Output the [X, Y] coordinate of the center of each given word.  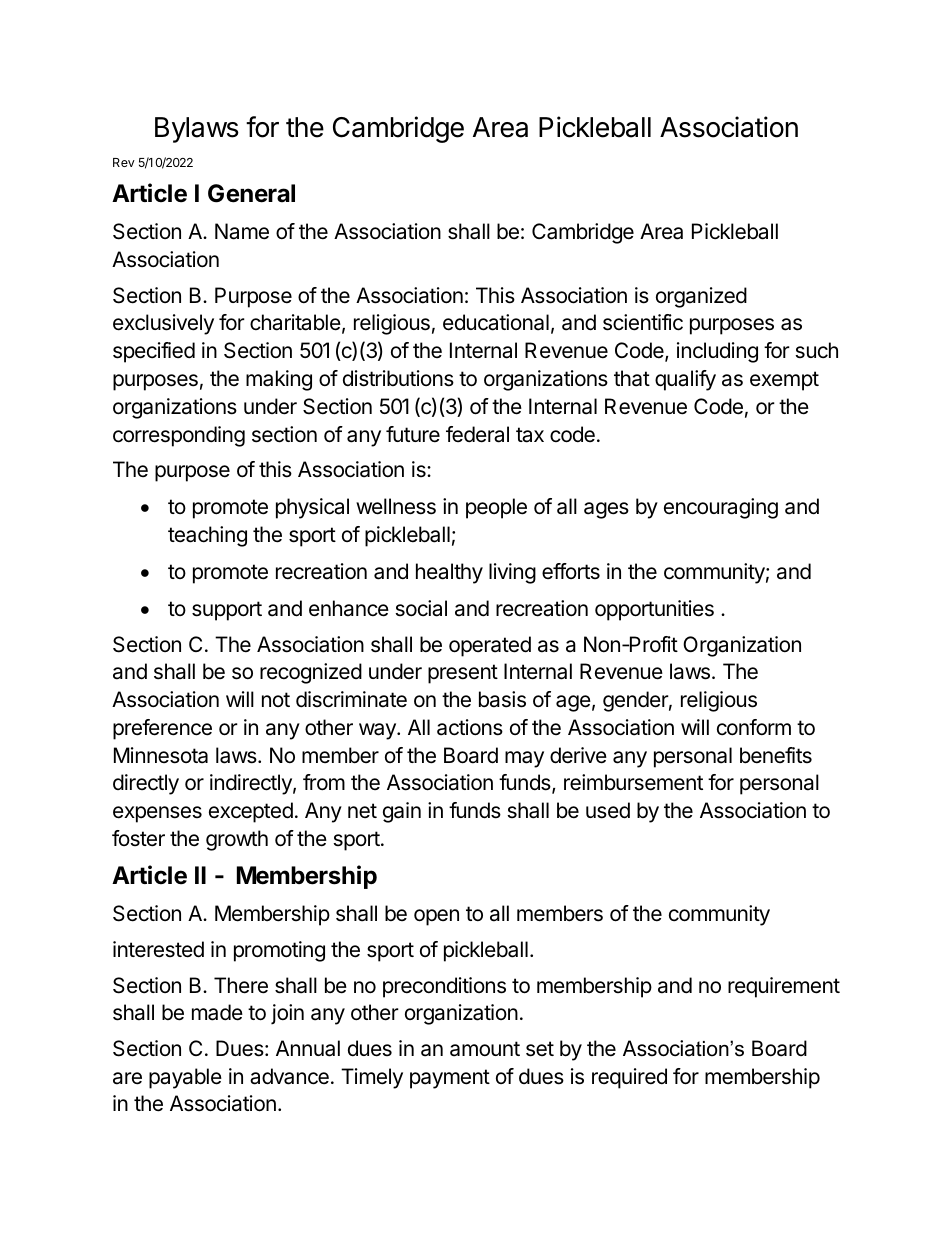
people [496, 508]
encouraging [721, 508]
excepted [251, 812]
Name [242, 231]
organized [701, 297]
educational [496, 322]
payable [185, 1078]
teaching [207, 536]
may [524, 759]
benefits [776, 755]
